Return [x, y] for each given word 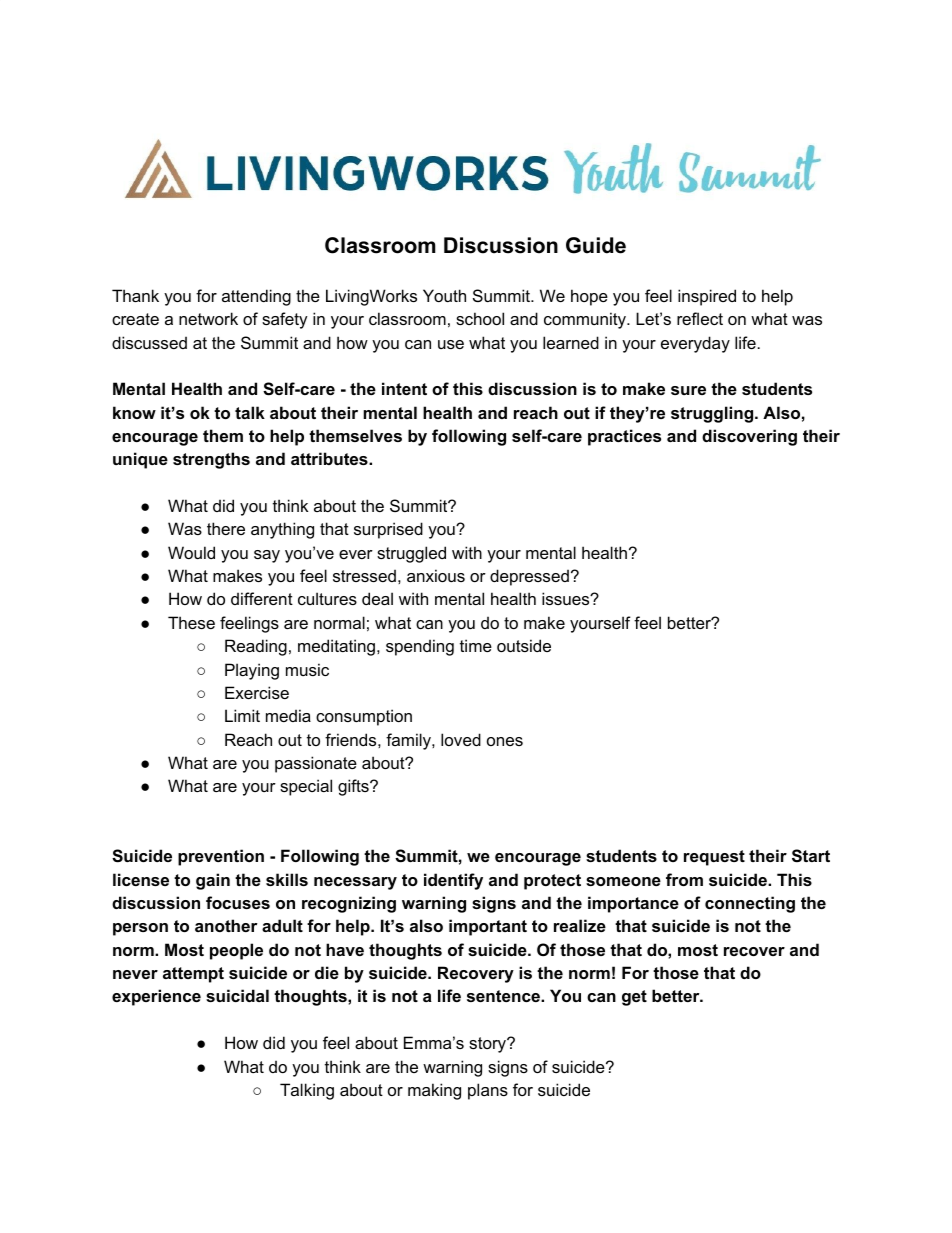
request [714, 858]
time [476, 645]
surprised [388, 530]
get [634, 998]
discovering [749, 437]
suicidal [237, 995]
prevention [221, 857]
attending [256, 297]
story [489, 1045]
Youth [444, 295]
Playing [252, 671]
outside [524, 645]
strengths [211, 460]
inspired [707, 297]
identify [453, 881]
